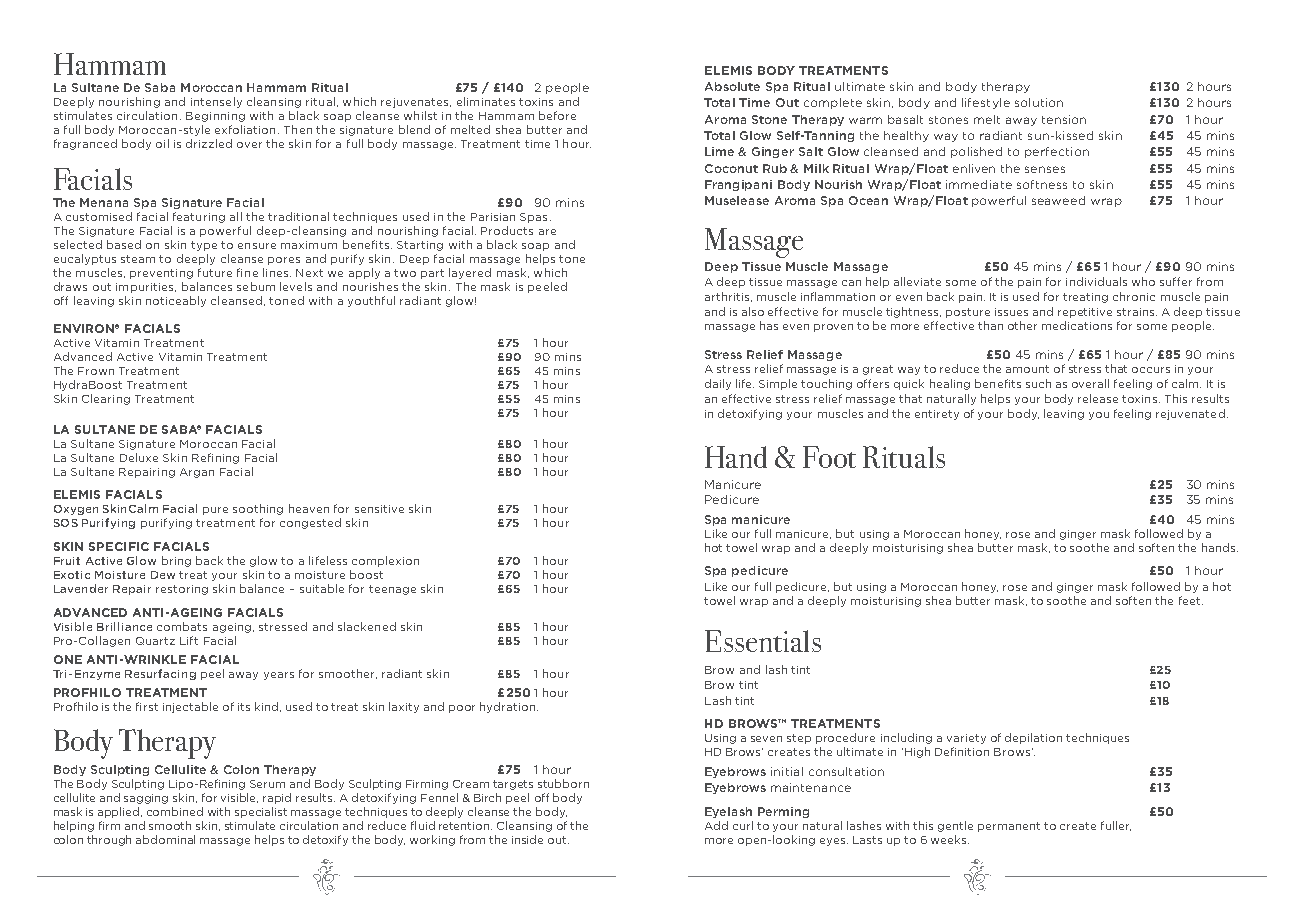 The width and height of the screenshot is (1303, 924). I want to click on Foot, so click(829, 457).
